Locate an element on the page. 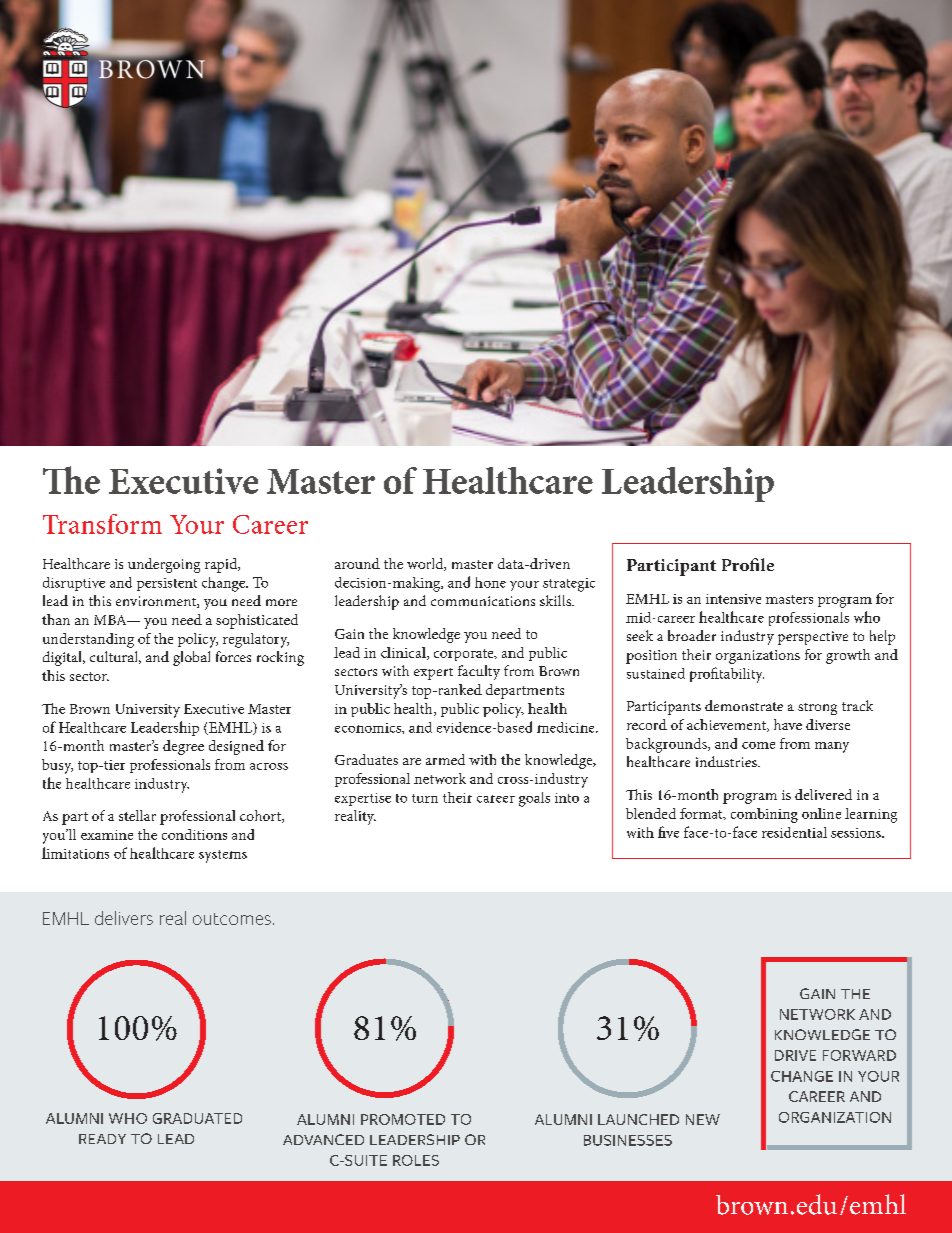 This image has height=1233, width=952. undergoing is located at coordinates (164, 565).
